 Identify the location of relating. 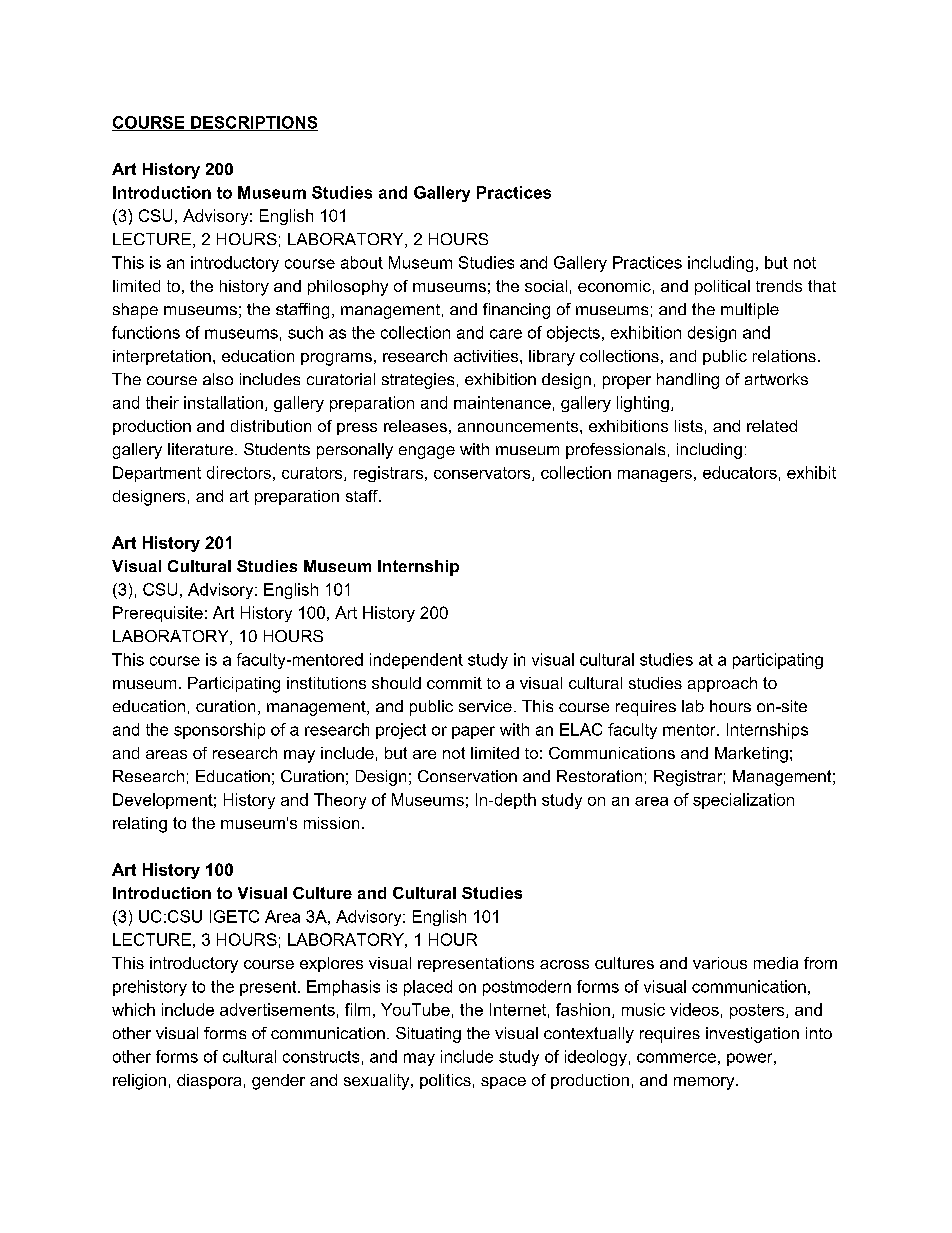
(140, 825).
